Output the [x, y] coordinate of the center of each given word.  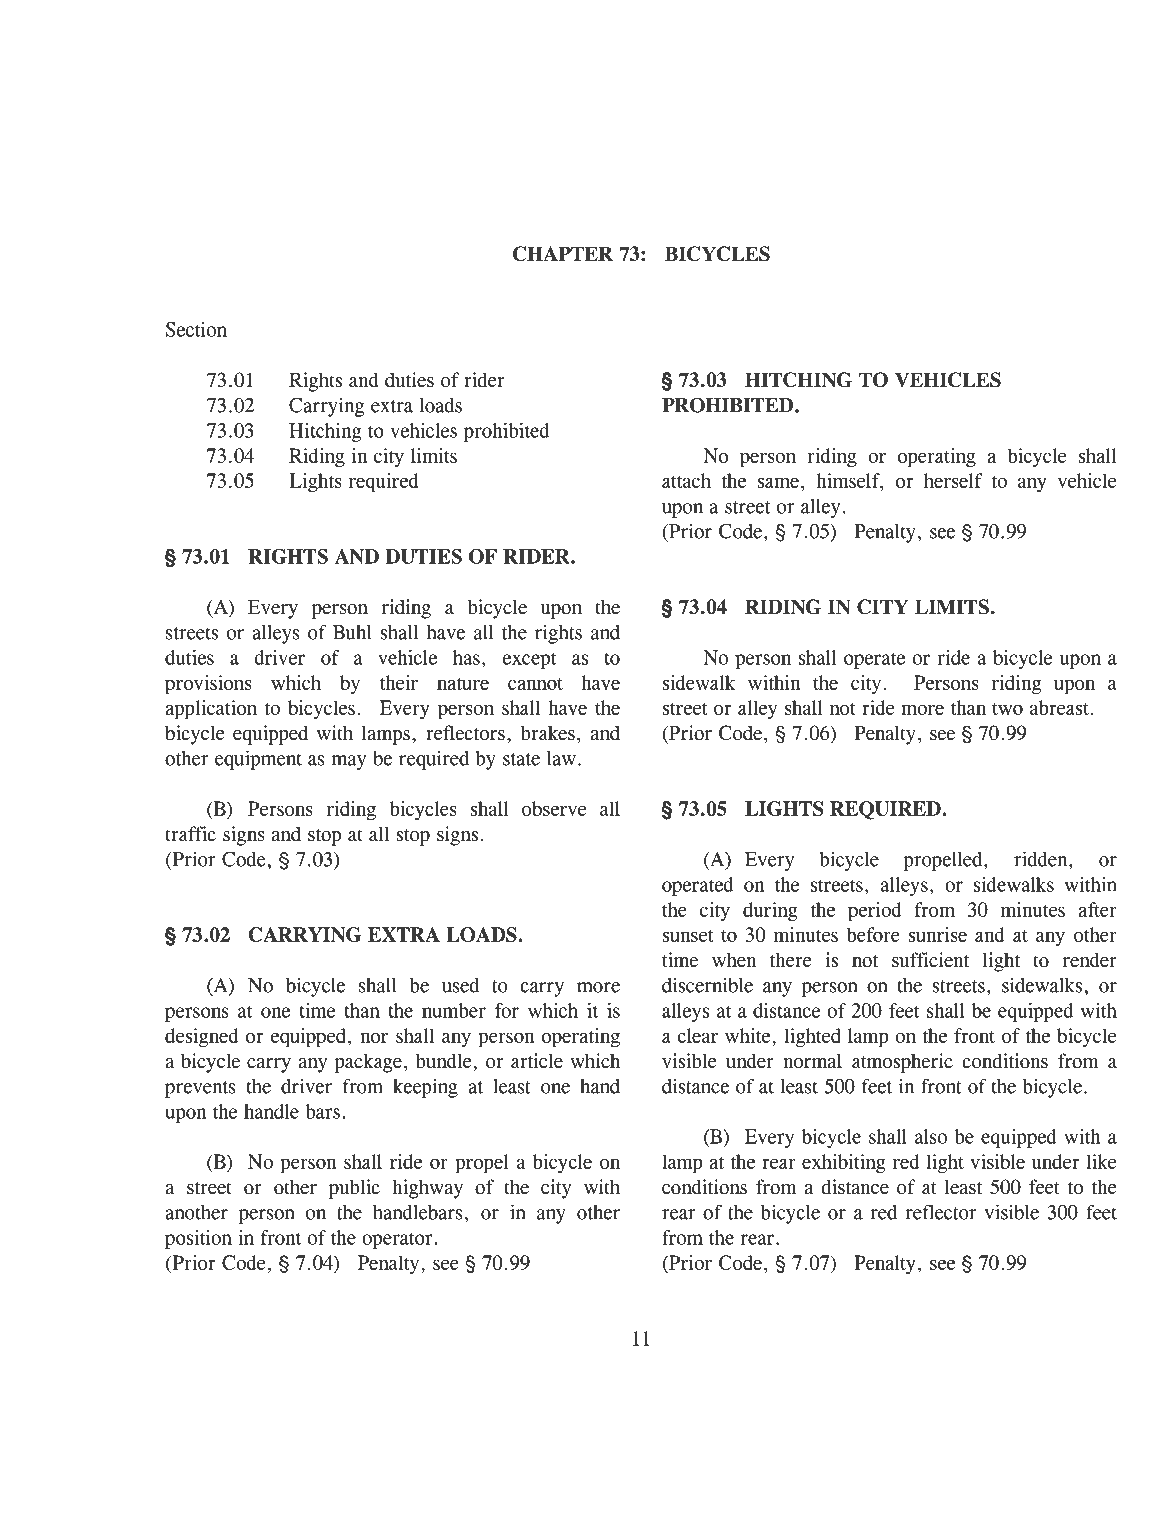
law [561, 758]
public [354, 1189]
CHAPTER [563, 254]
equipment [258, 760]
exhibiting [844, 1164]
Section [196, 329]
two [1007, 709]
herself [953, 480]
